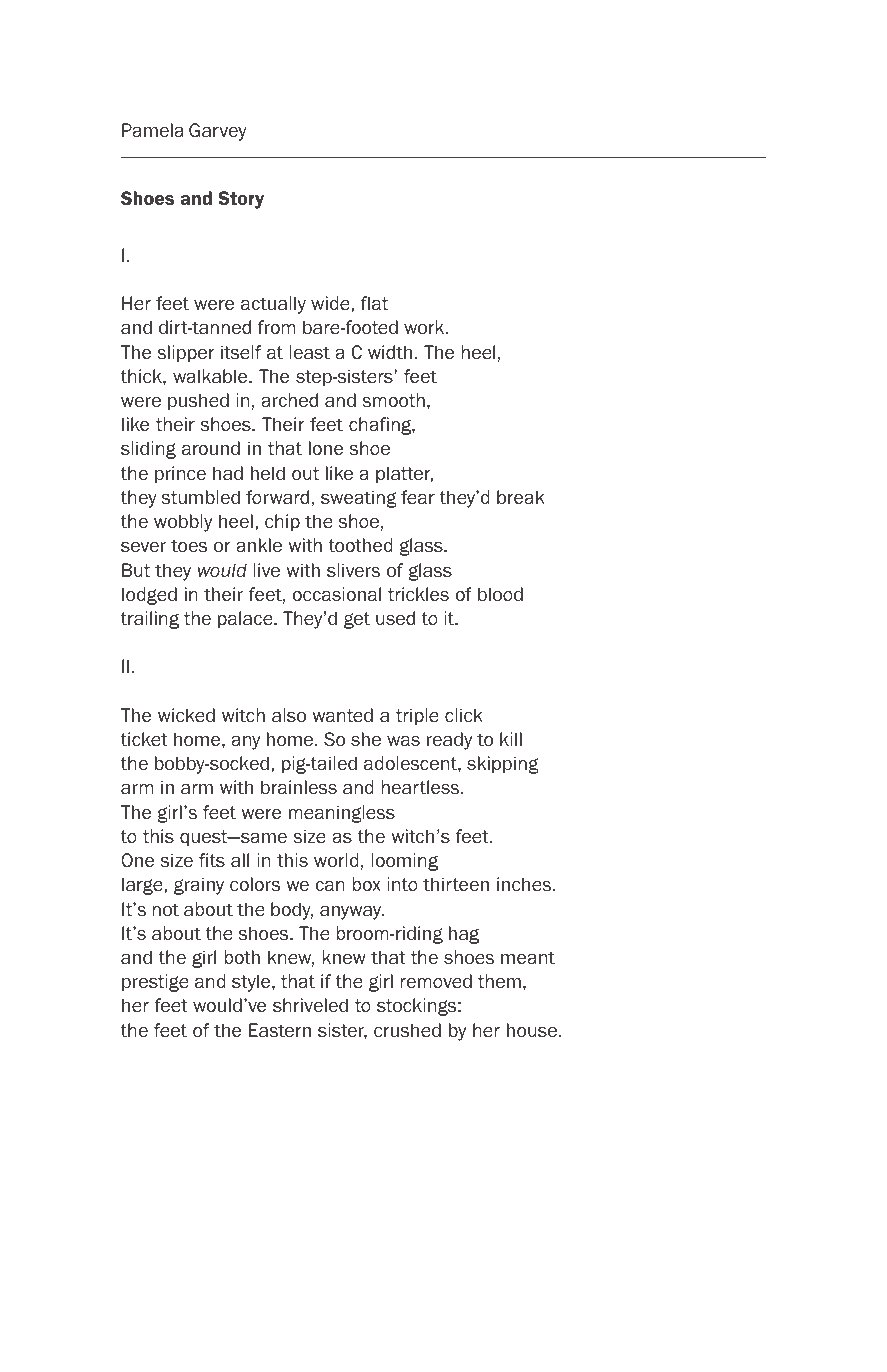 This screenshot has width=887, height=1372. What do you see at coordinates (425, 327) in the screenshot?
I see `work` at bounding box center [425, 327].
